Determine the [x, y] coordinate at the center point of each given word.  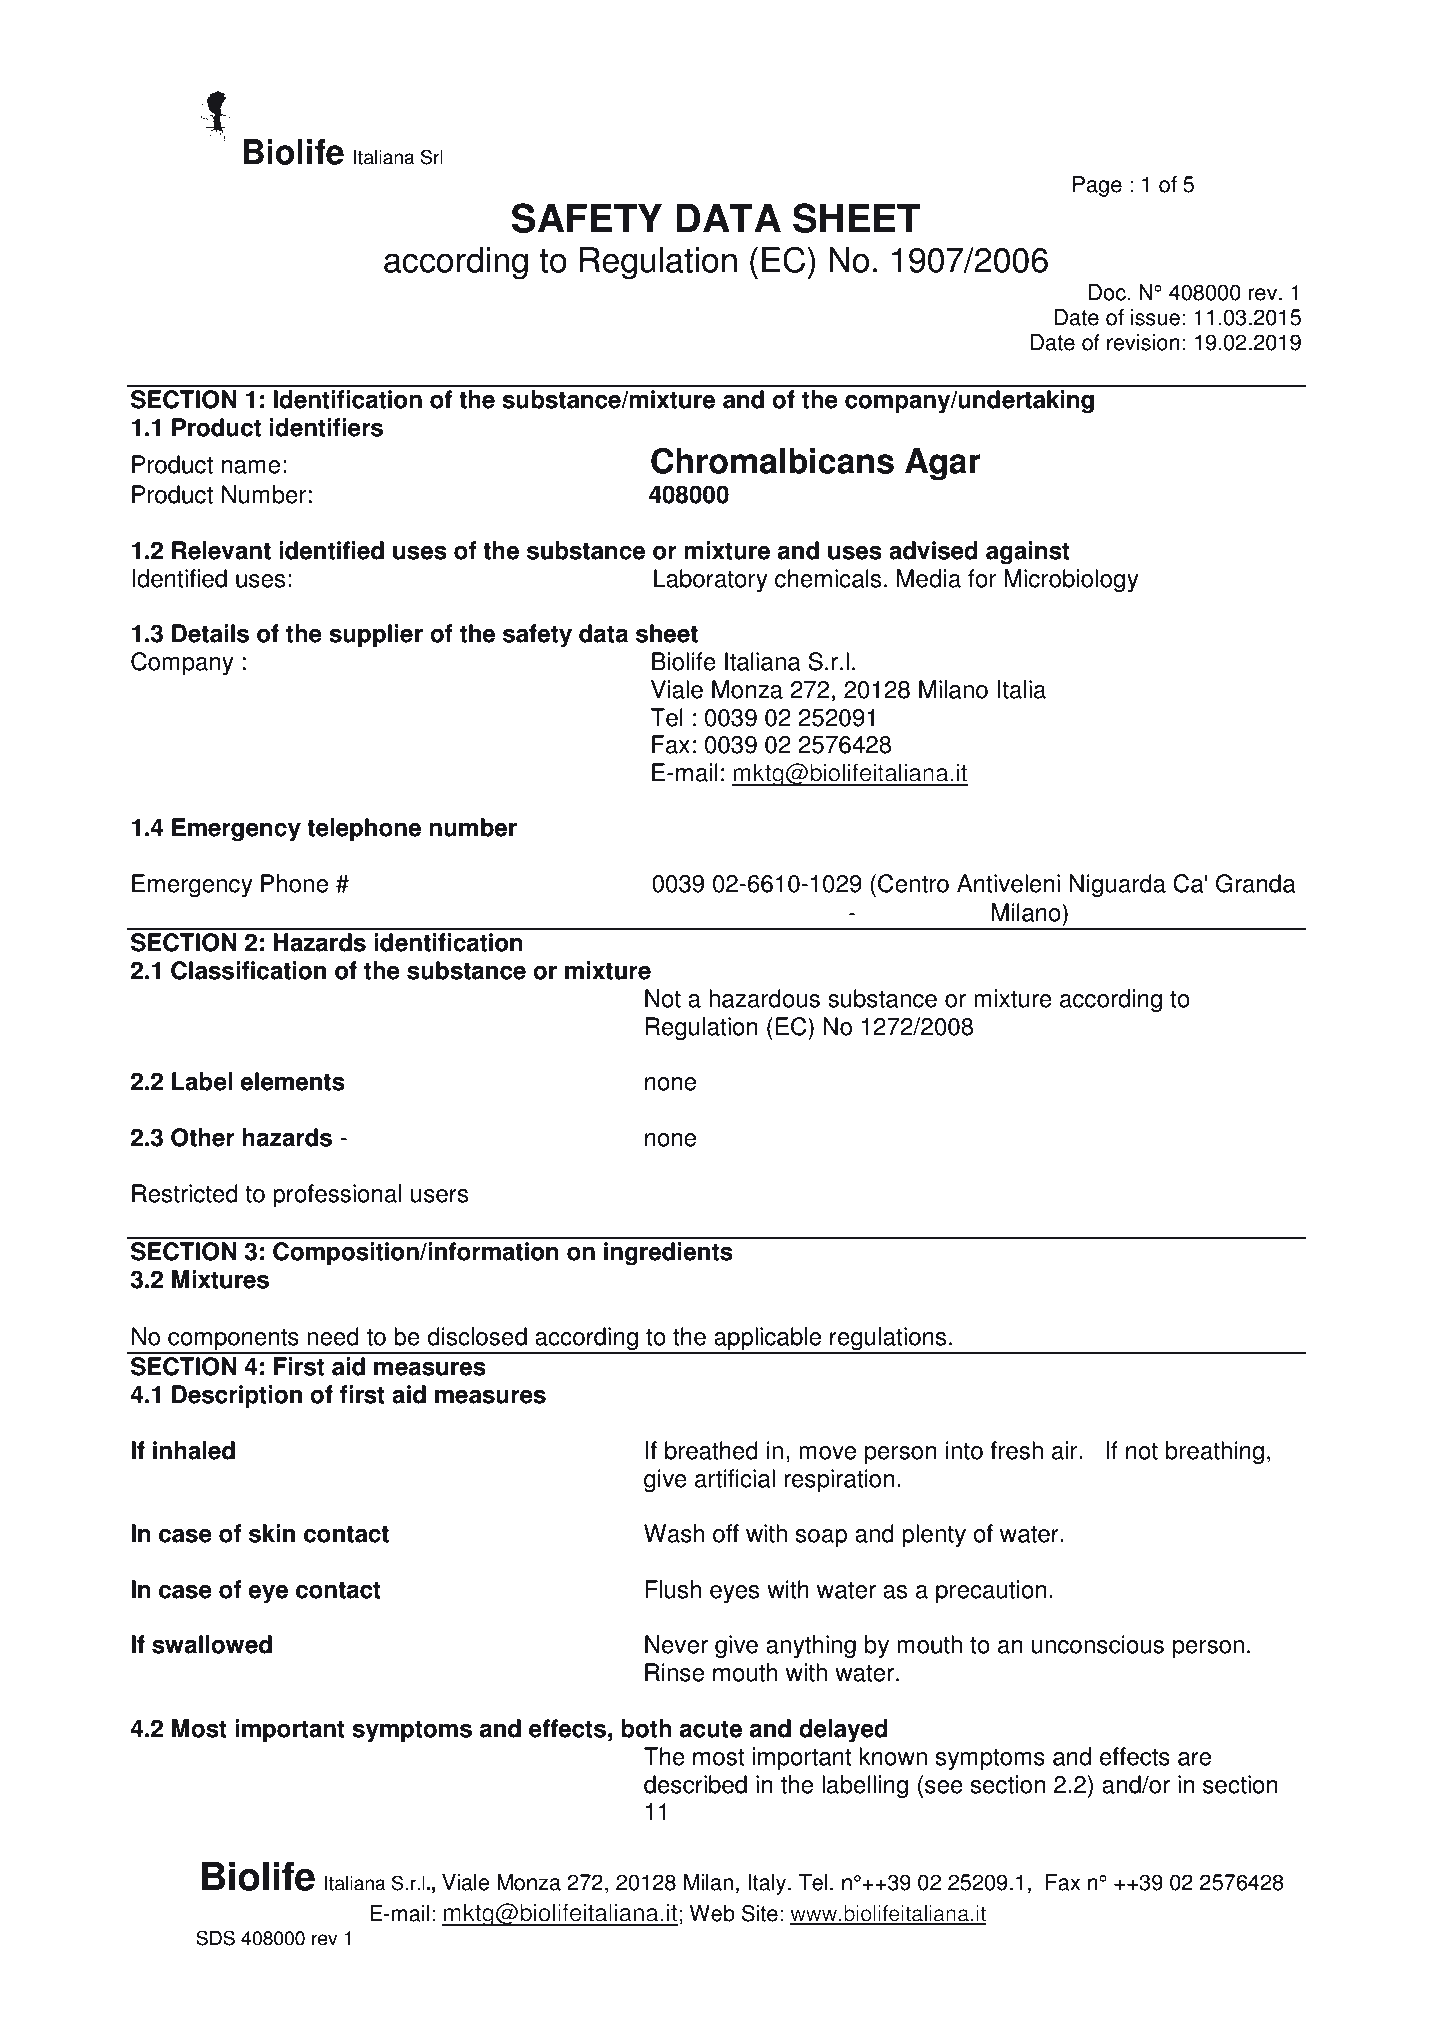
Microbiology [1071, 581]
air [1066, 1450]
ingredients [668, 1254]
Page [1097, 186]
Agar [943, 464]
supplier [376, 636]
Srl [432, 157]
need [333, 1336]
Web [712, 1913]
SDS [215, 1938]
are [1194, 1759]
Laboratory [711, 581]
